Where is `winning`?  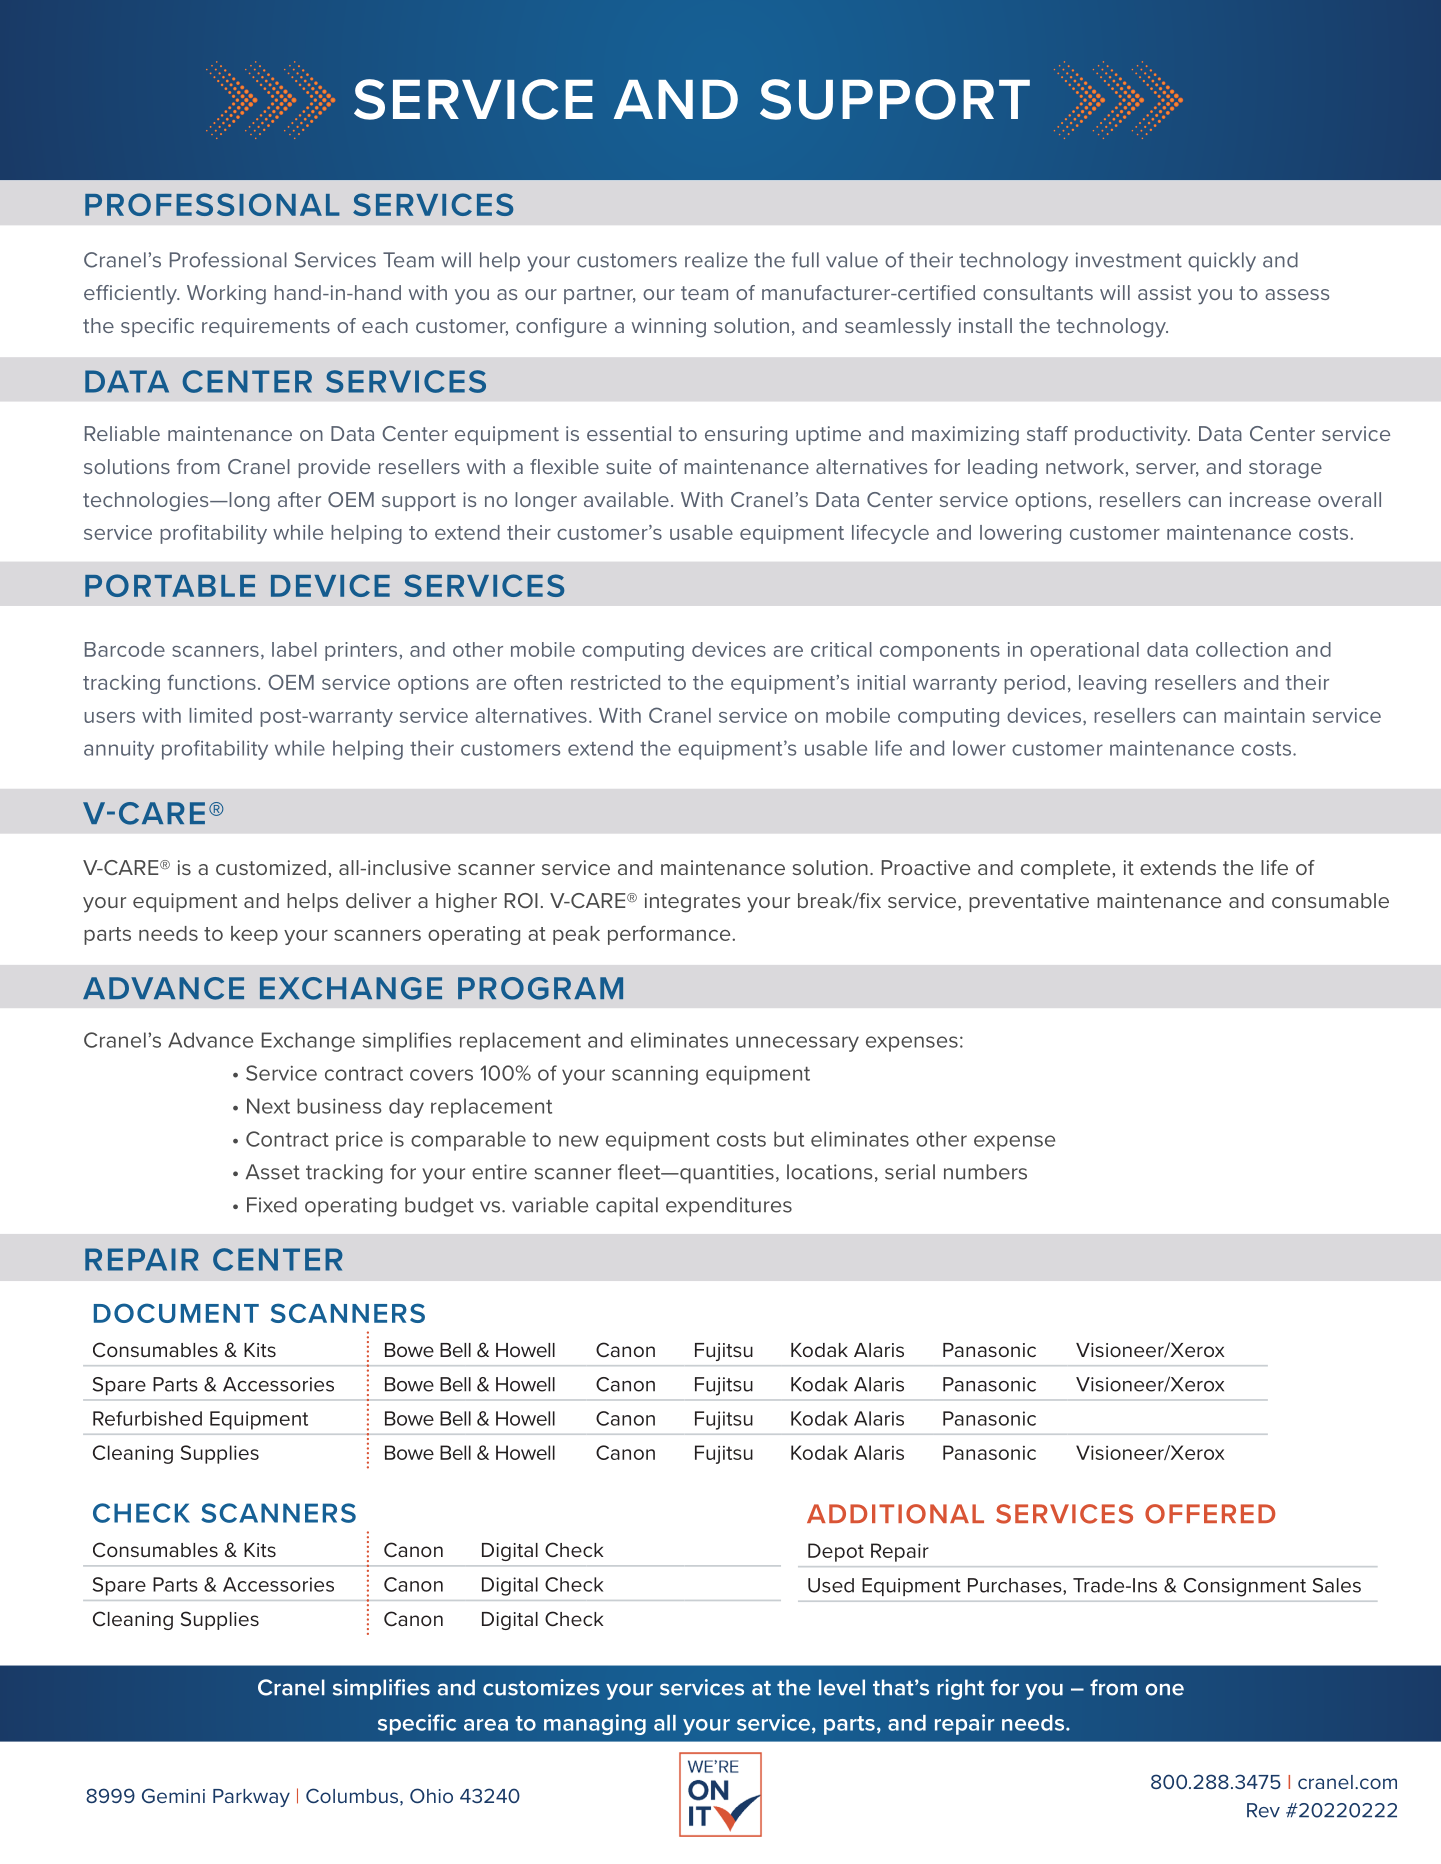
winning is located at coordinates (669, 328).
